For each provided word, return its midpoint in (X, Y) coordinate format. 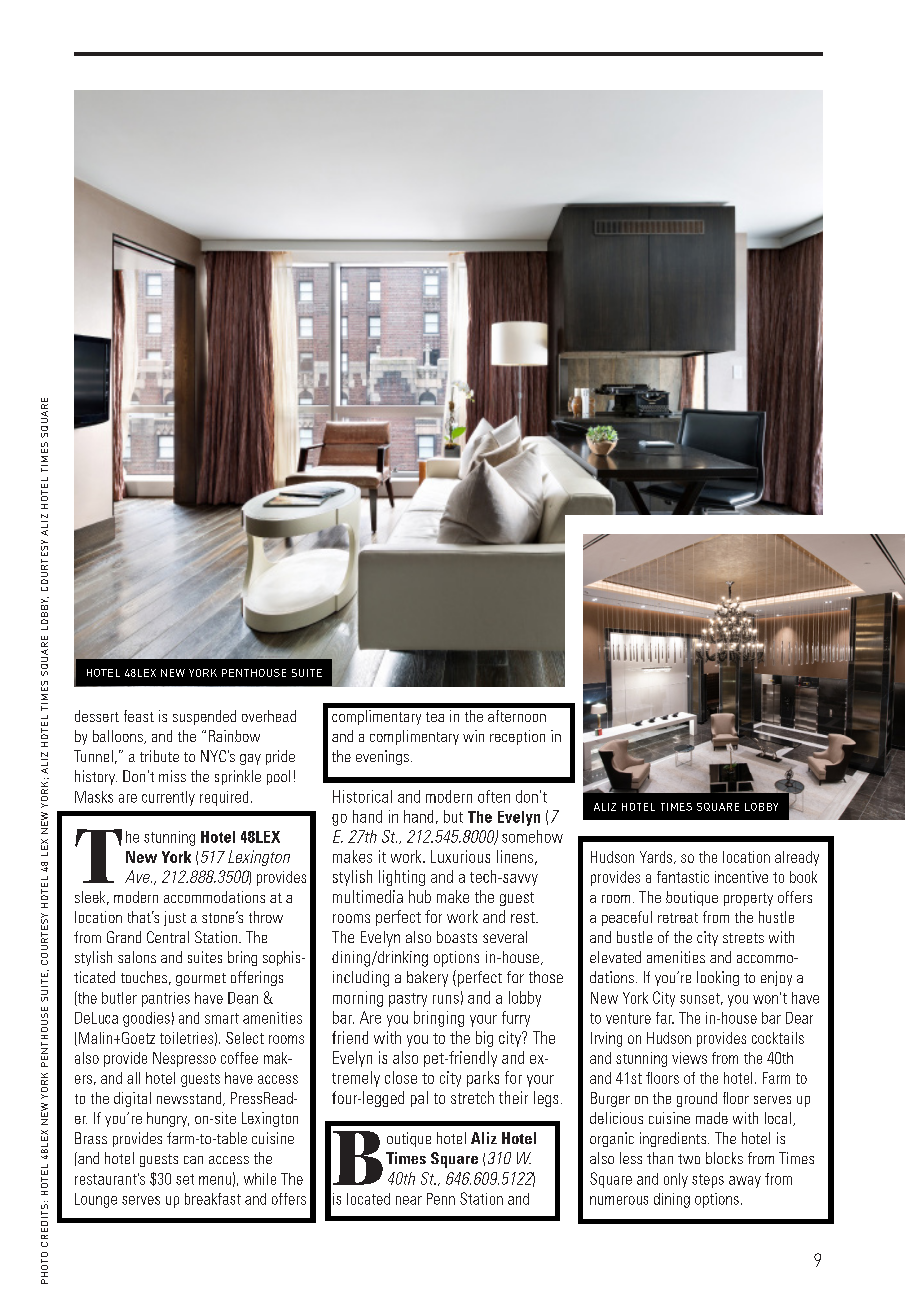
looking (718, 978)
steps (708, 1181)
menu (215, 1180)
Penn (441, 1199)
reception (517, 737)
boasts (457, 937)
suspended (204, 717)
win (473, 736)
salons (137, 957)
